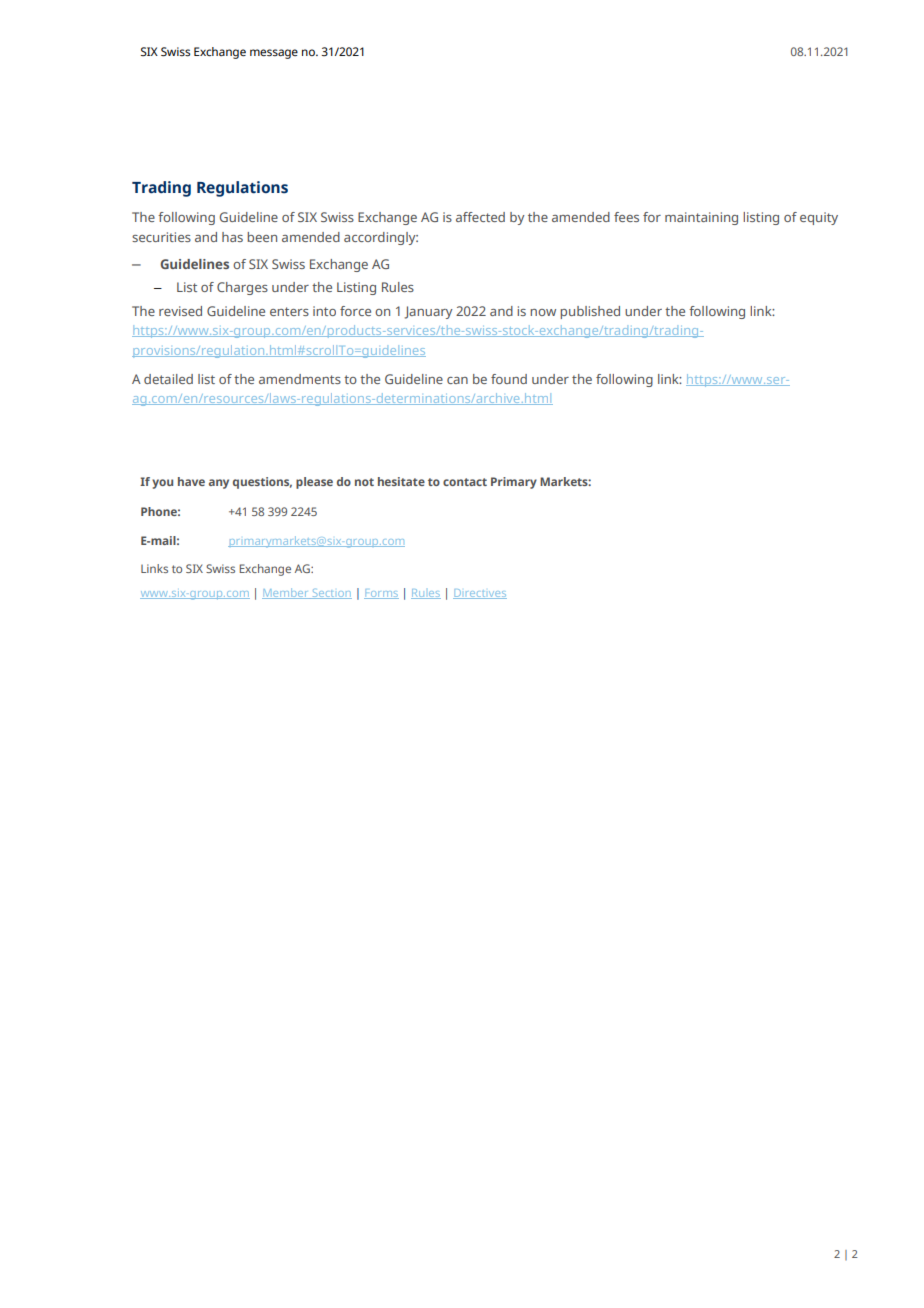  I want to click on now, so click(543, 312).
